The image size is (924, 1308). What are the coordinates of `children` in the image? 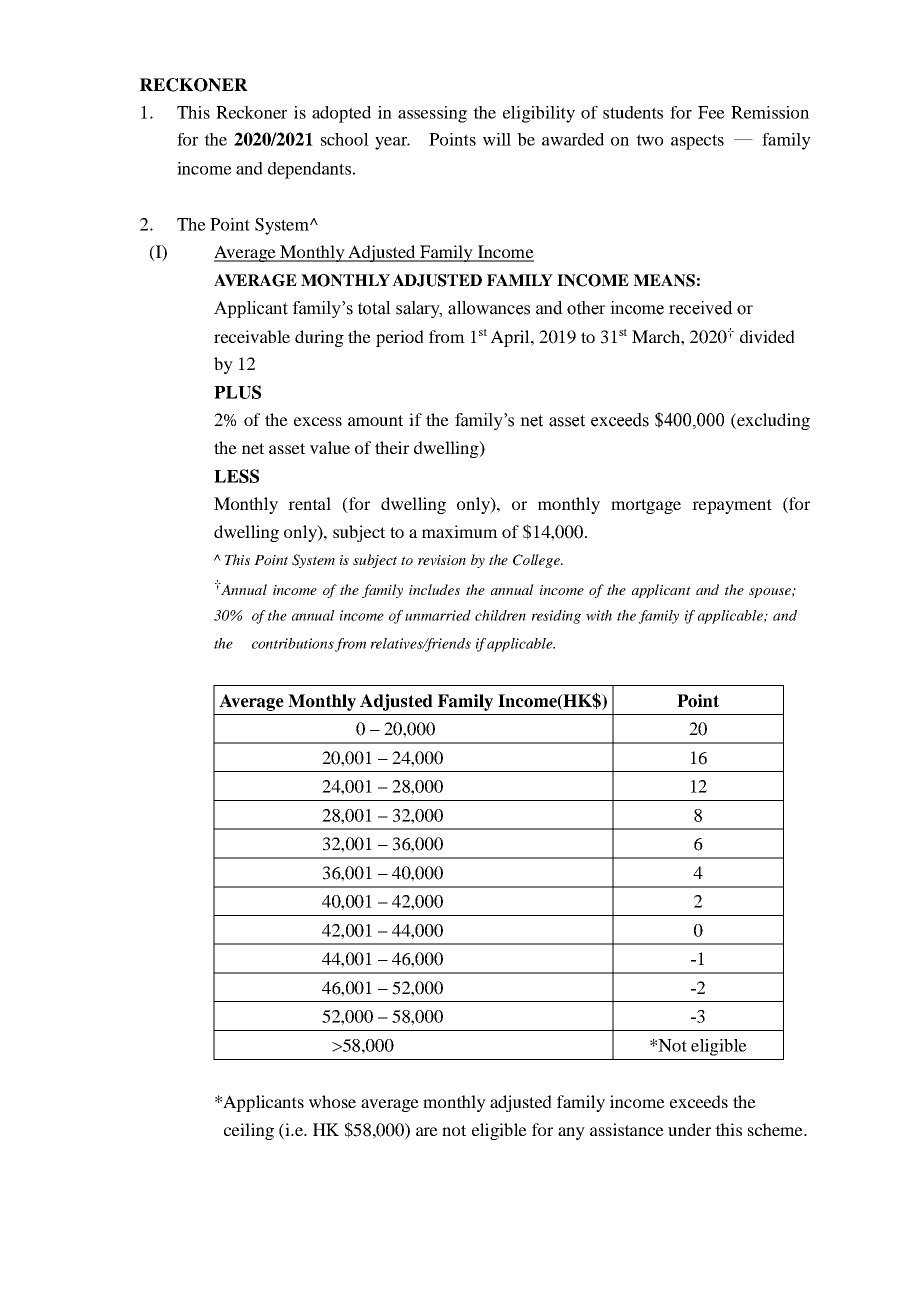 It's located at (500, 615).
